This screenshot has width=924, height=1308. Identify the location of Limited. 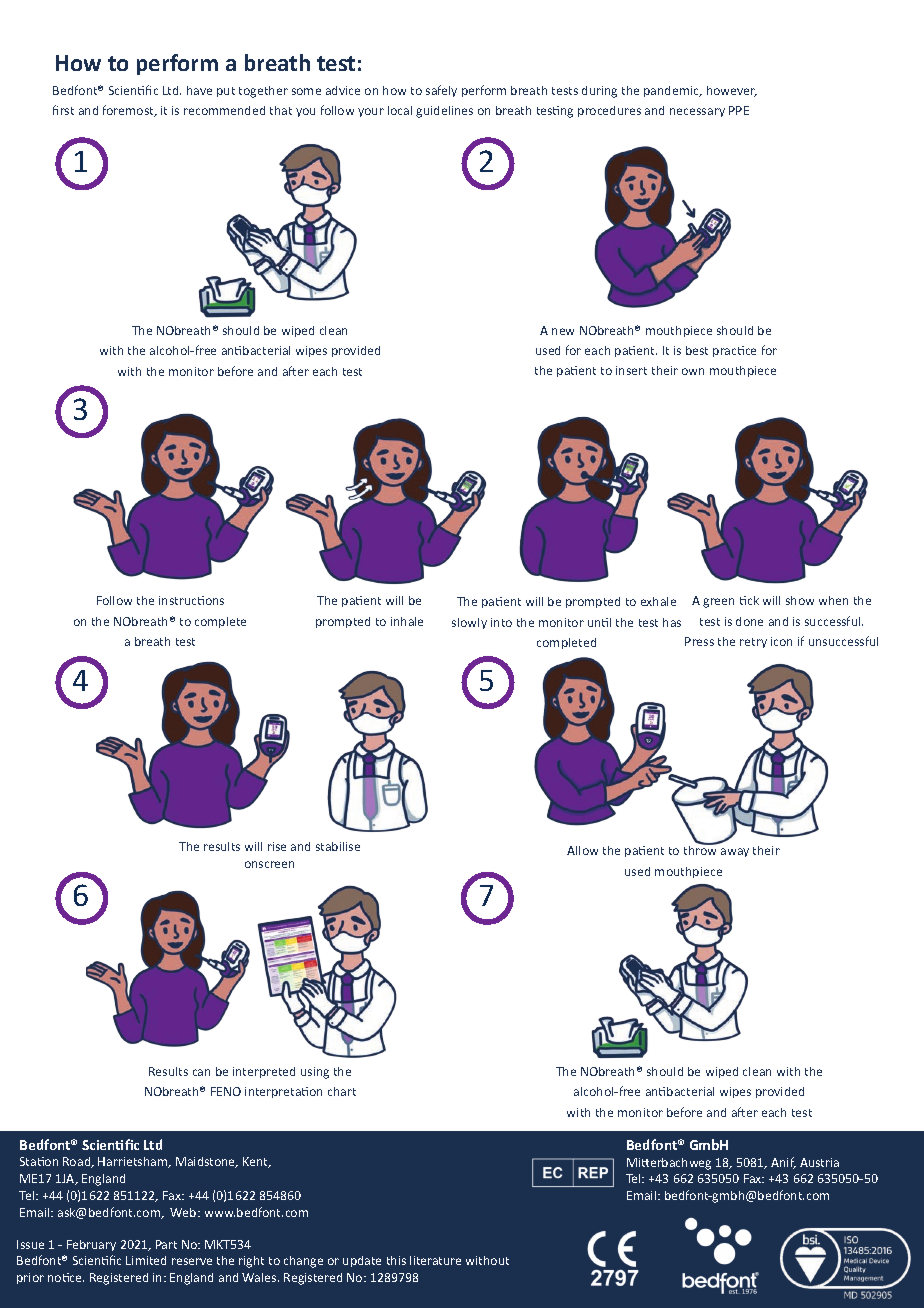
(146, 1260).
